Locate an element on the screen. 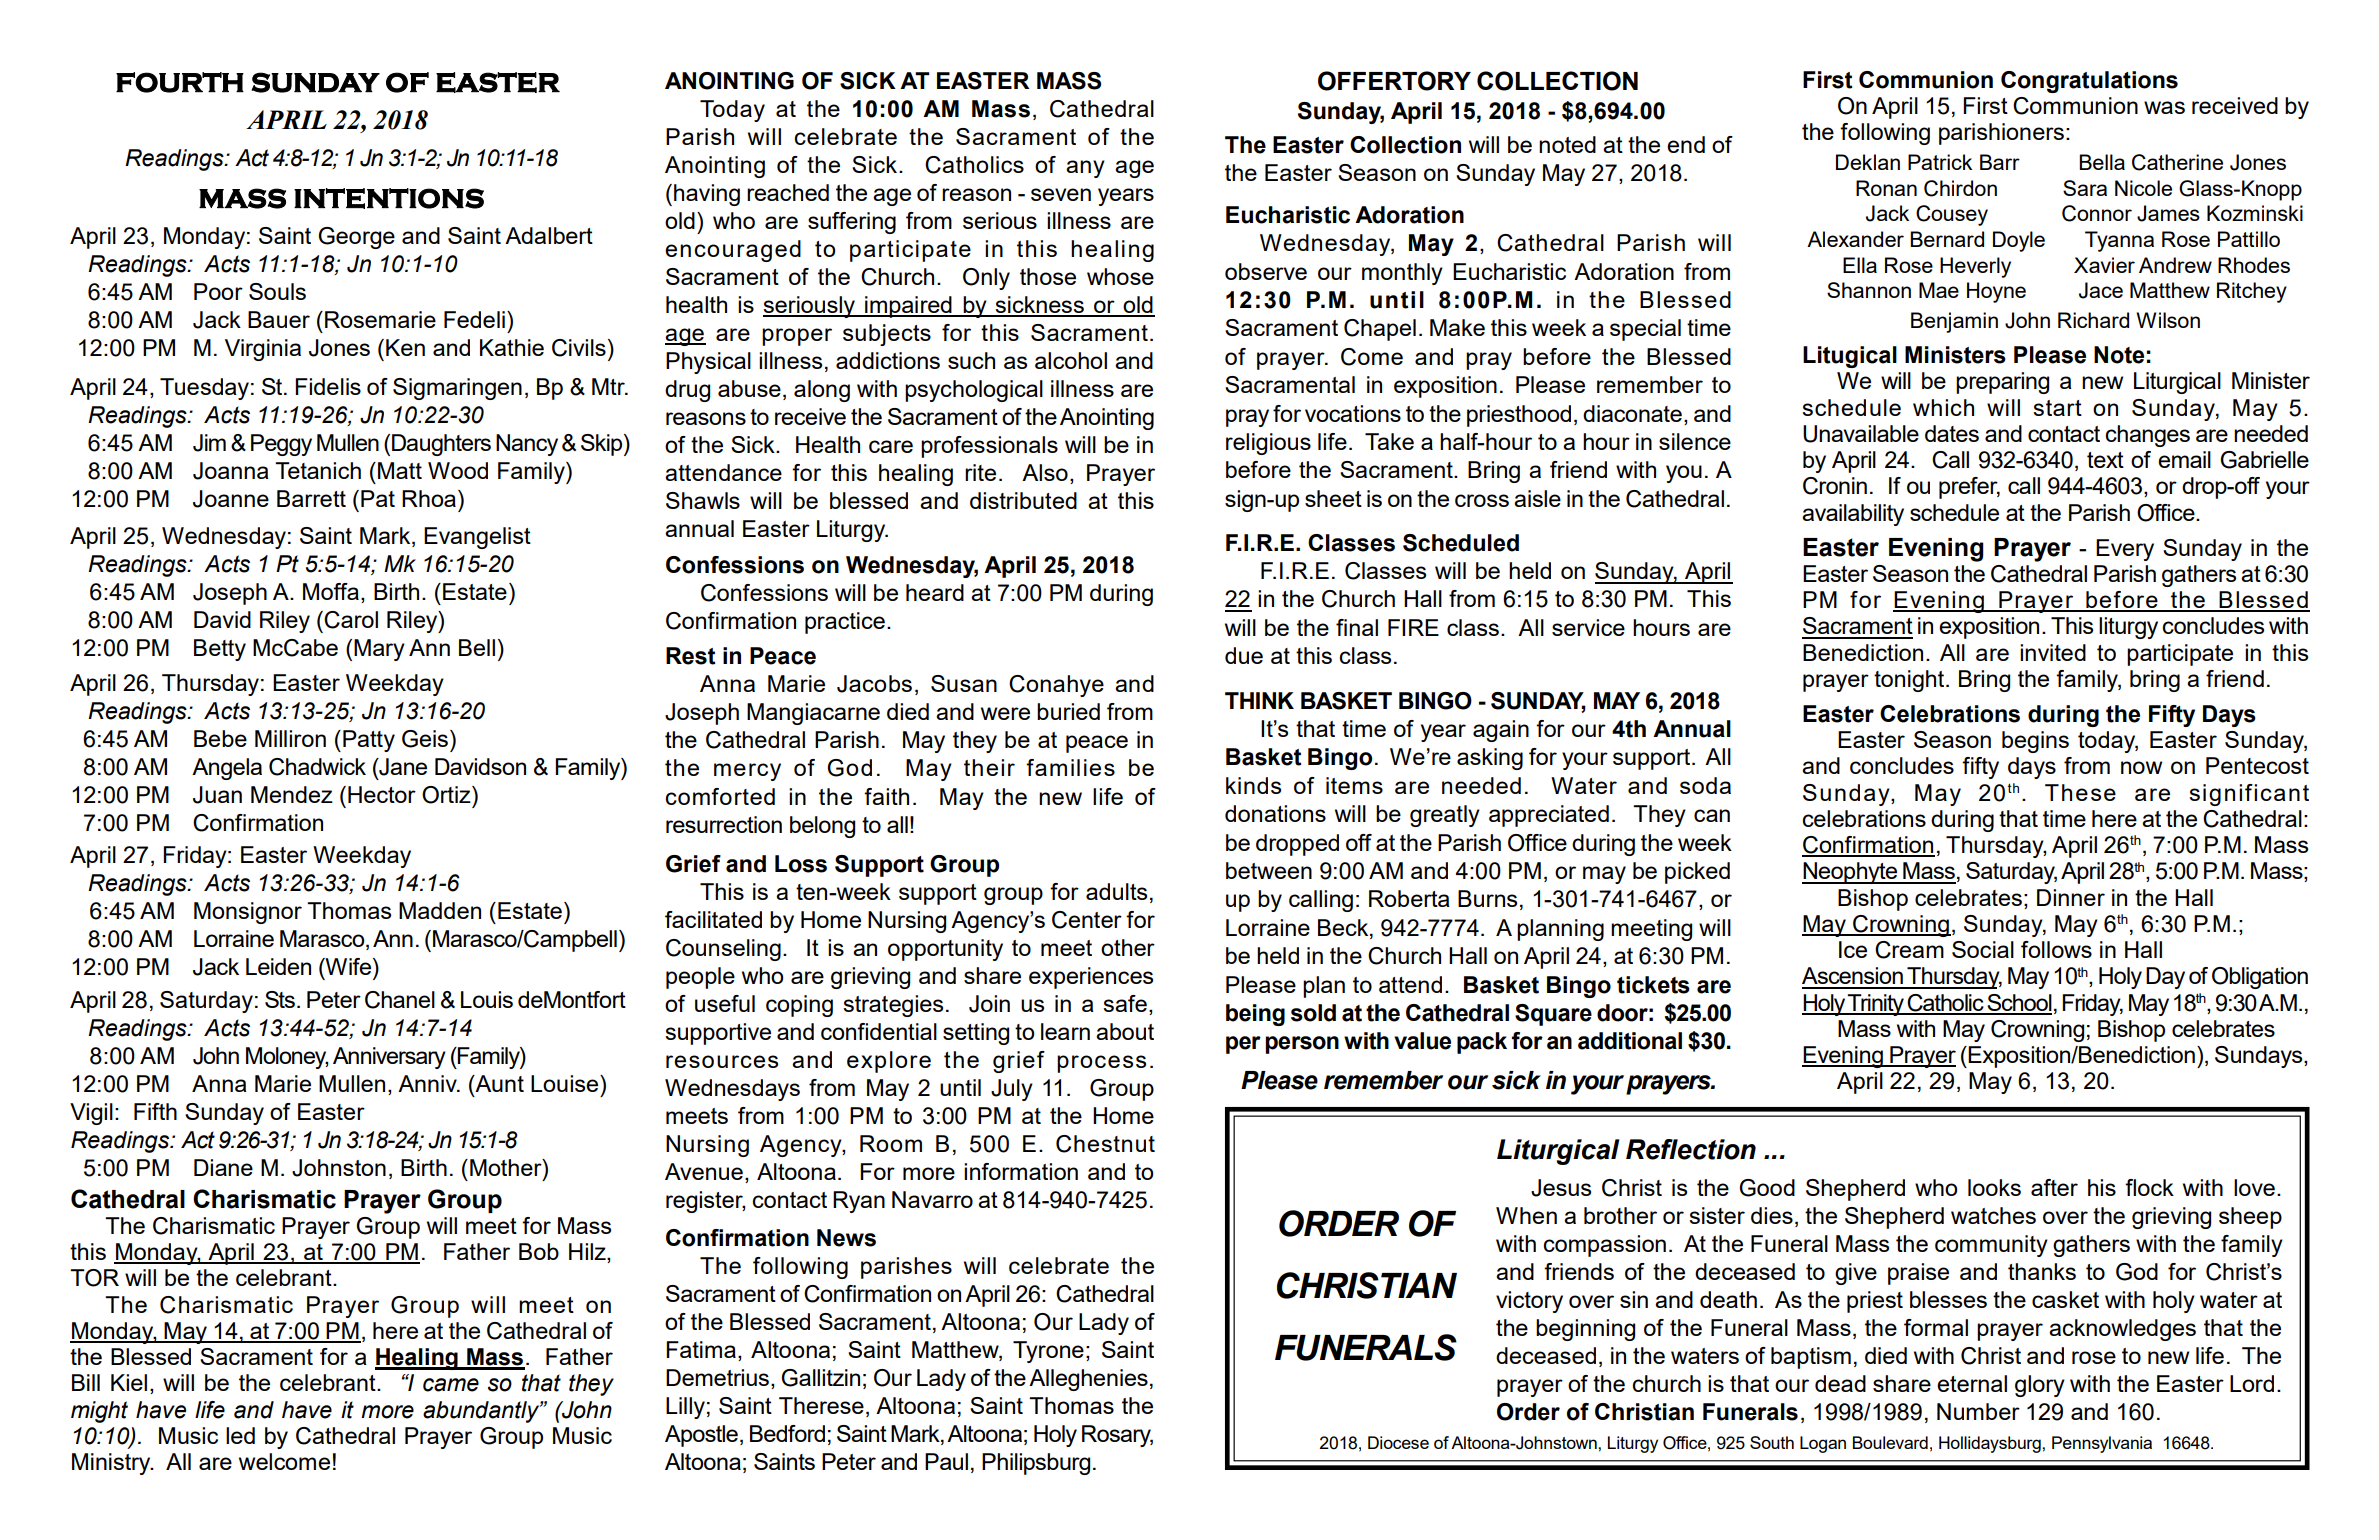 This screenshot has width=2379, height=1540. process is located at coordinates (1101, 1064).
